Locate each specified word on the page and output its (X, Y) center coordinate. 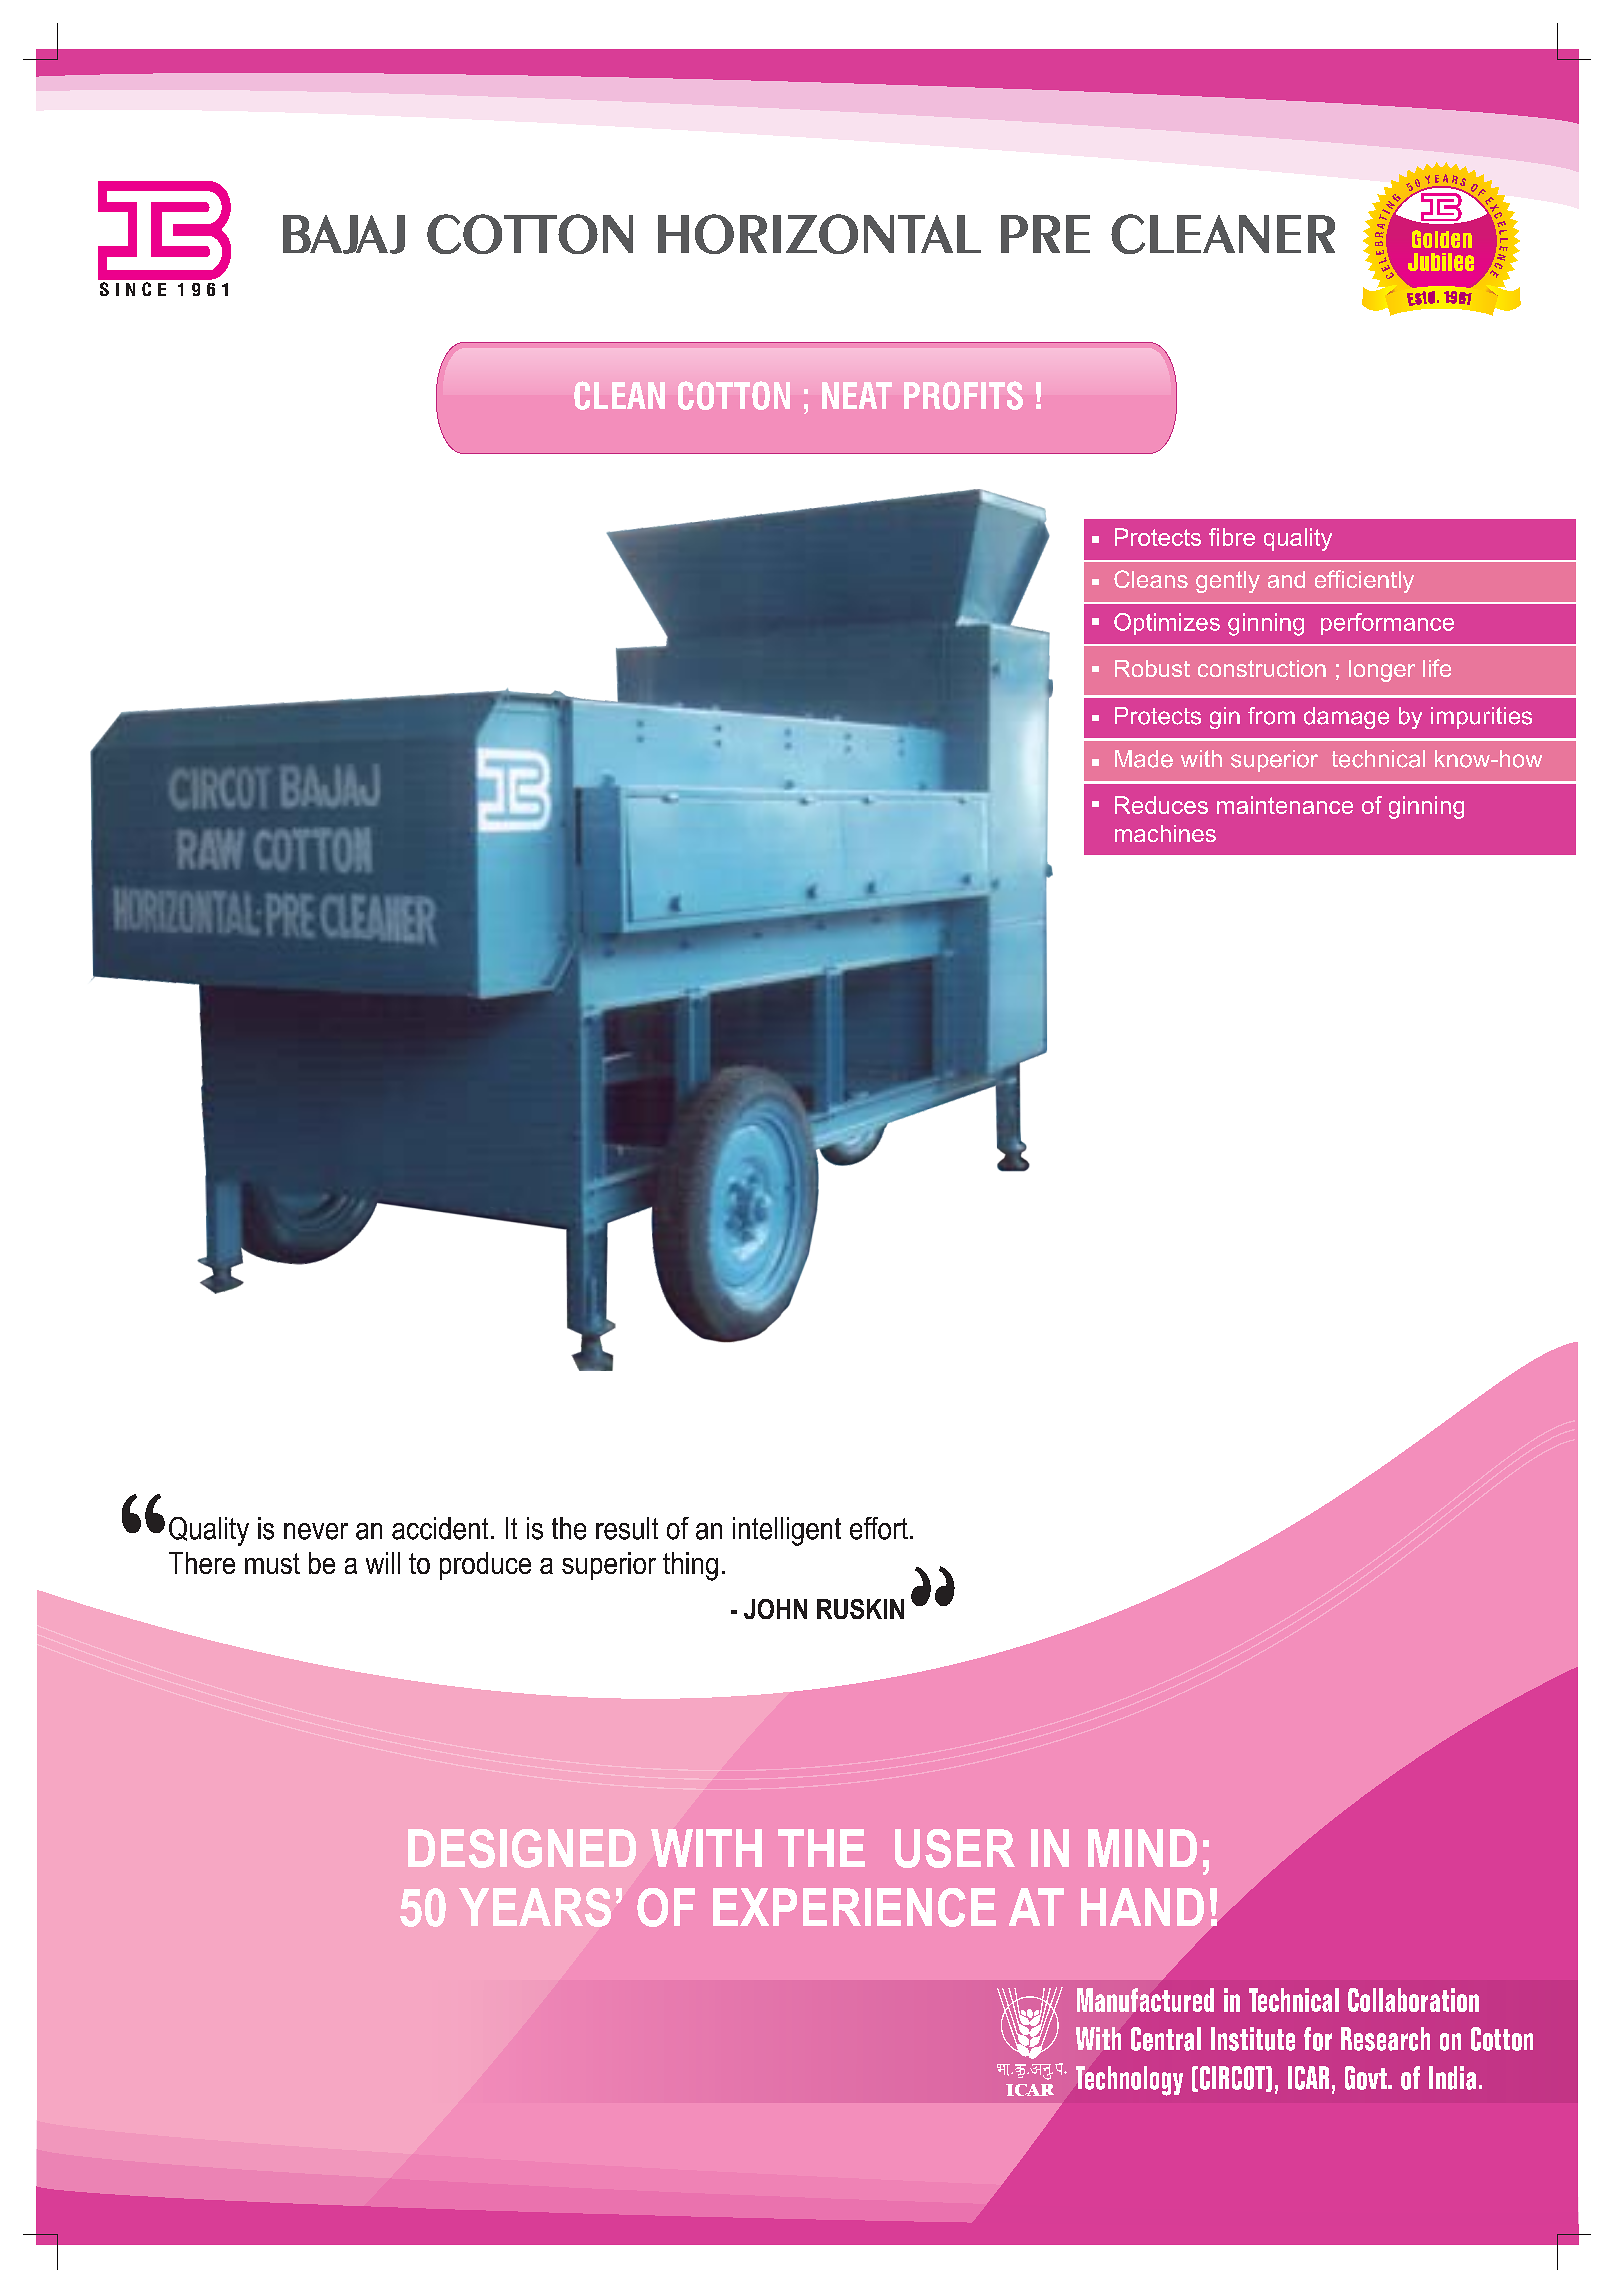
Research (1385, 2039)
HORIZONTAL (819, 234)
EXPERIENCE (854, 1907)
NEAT (857, 395)
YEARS (535, 1907)
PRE (1045, 234)
